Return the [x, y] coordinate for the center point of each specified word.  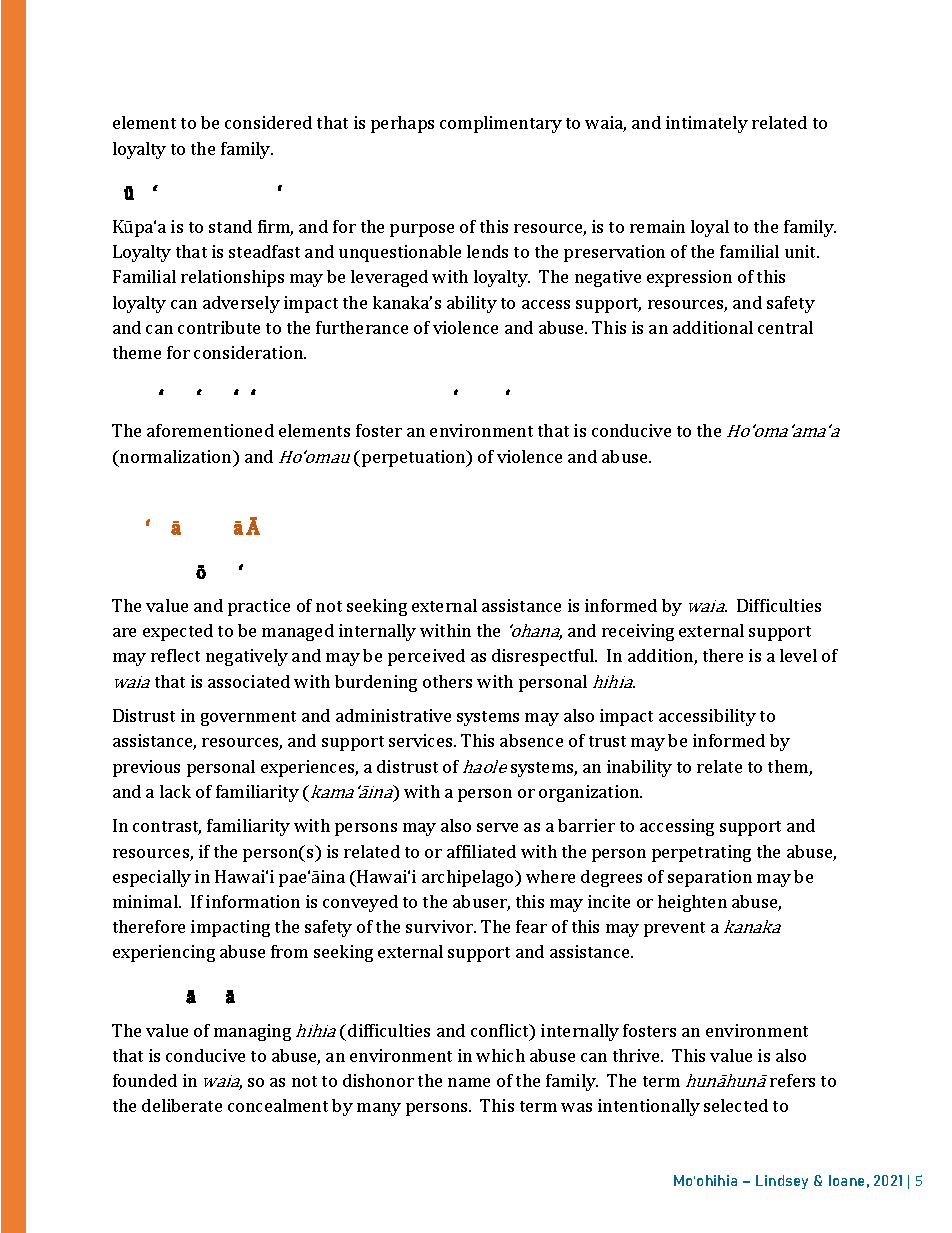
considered [268, 122]
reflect [175, 655]
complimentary [501, 124]
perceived [426, 657]
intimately [707, 124]
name [469, 1082]
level [798, 655]
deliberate [182, 1105]
